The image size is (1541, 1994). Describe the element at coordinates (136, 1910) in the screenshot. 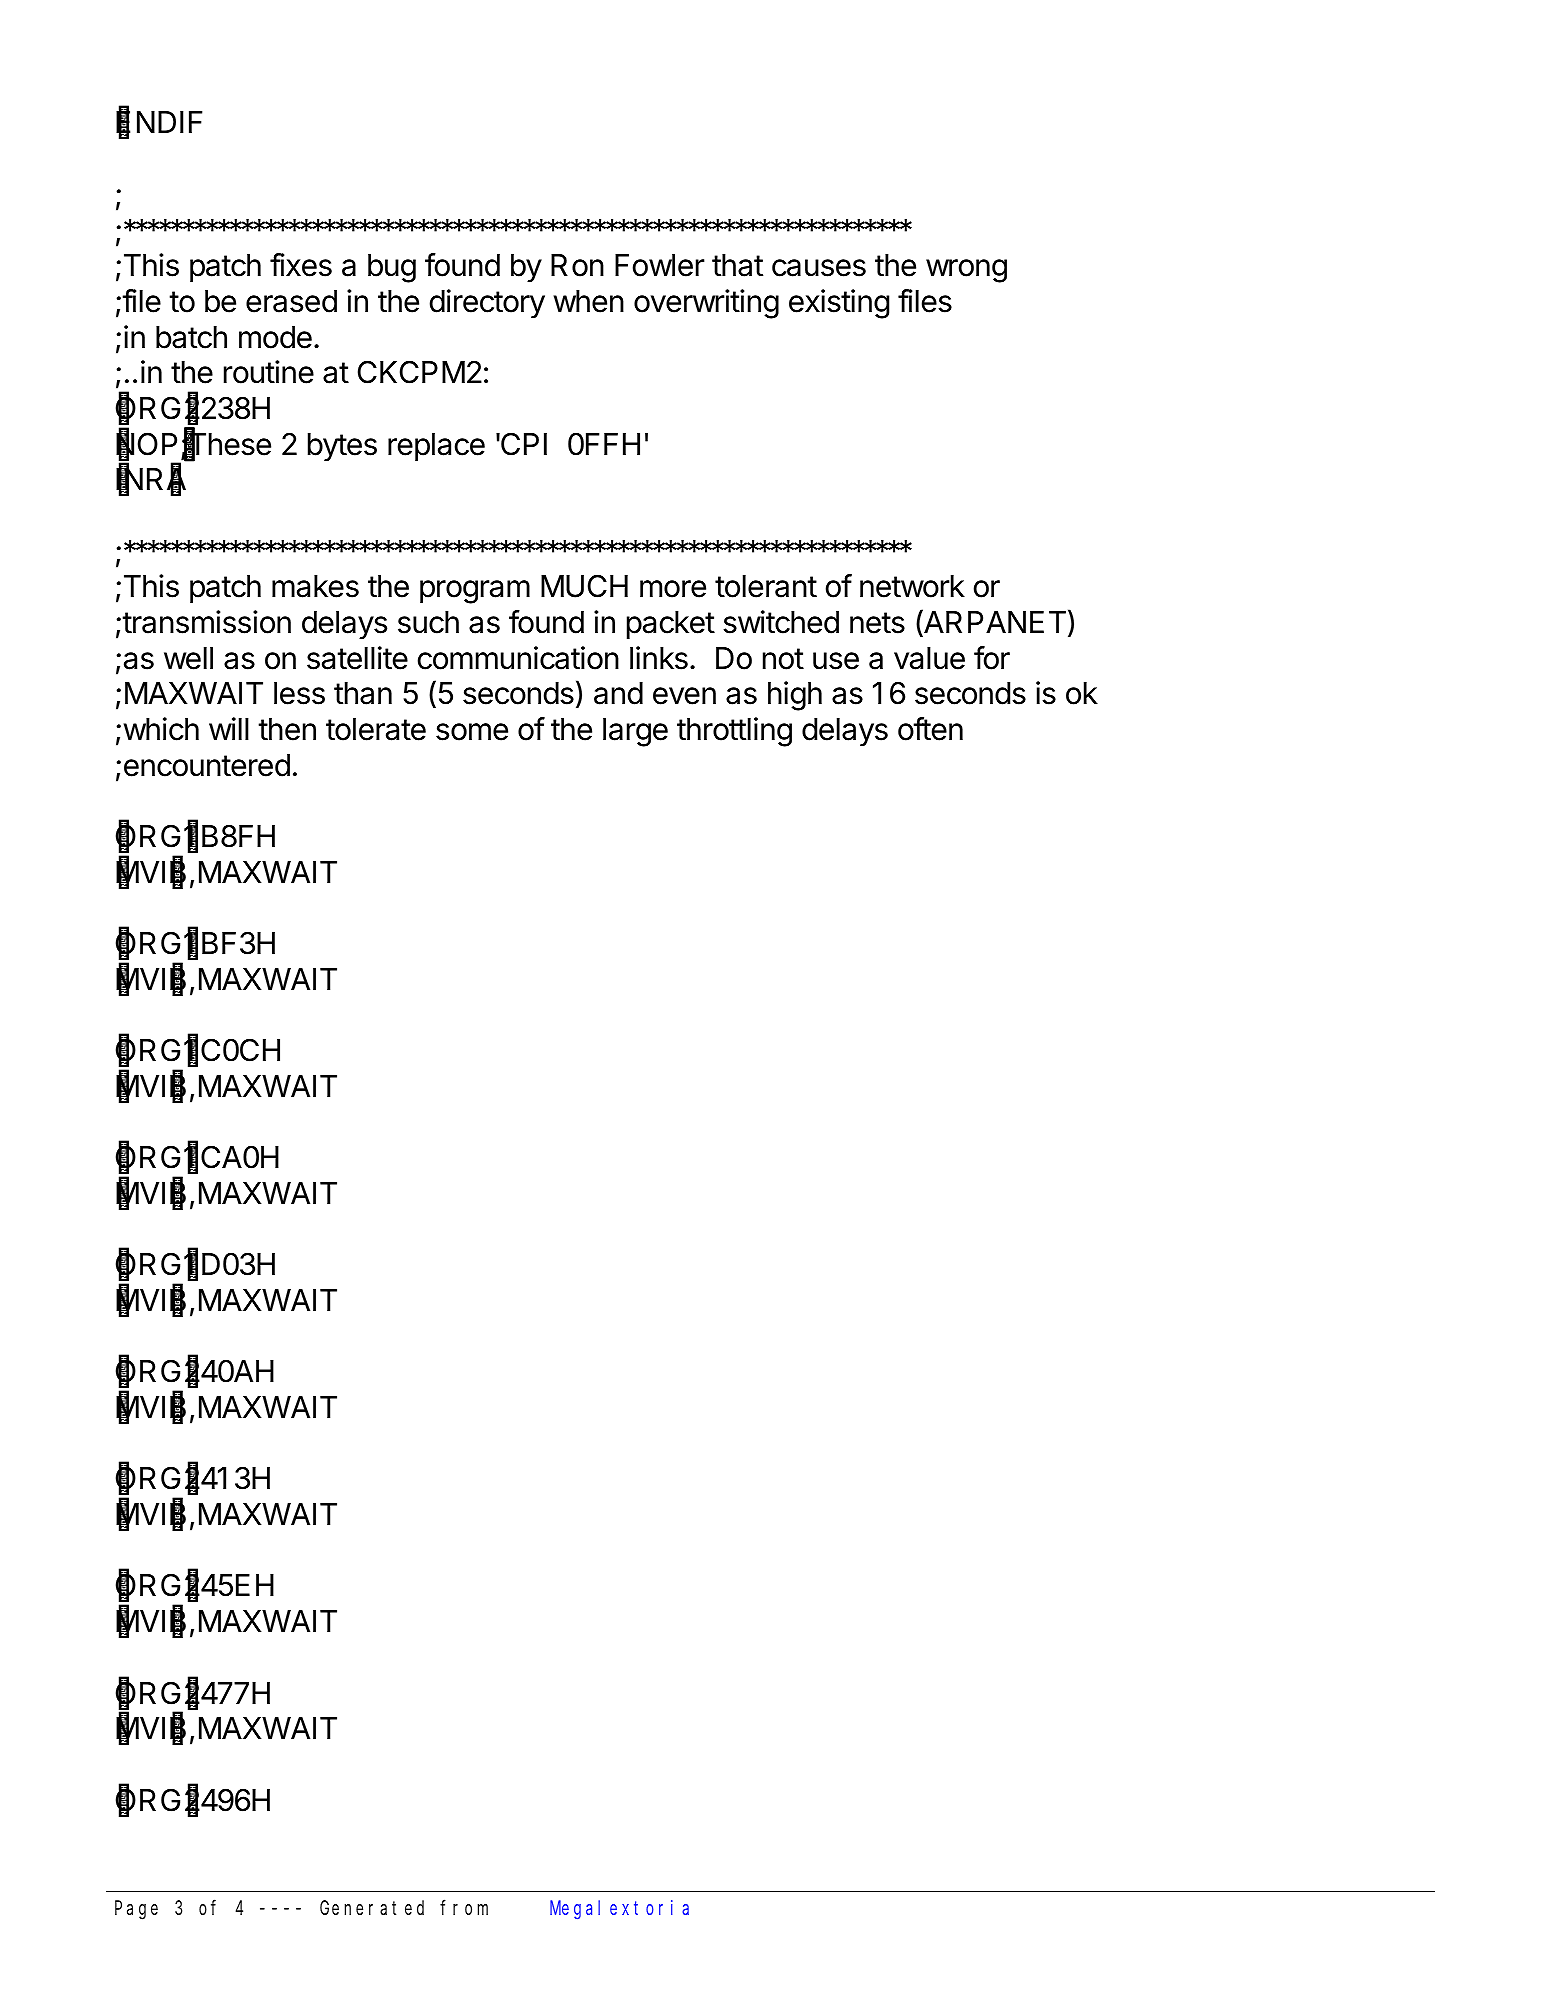

I see `Page` at that location.
